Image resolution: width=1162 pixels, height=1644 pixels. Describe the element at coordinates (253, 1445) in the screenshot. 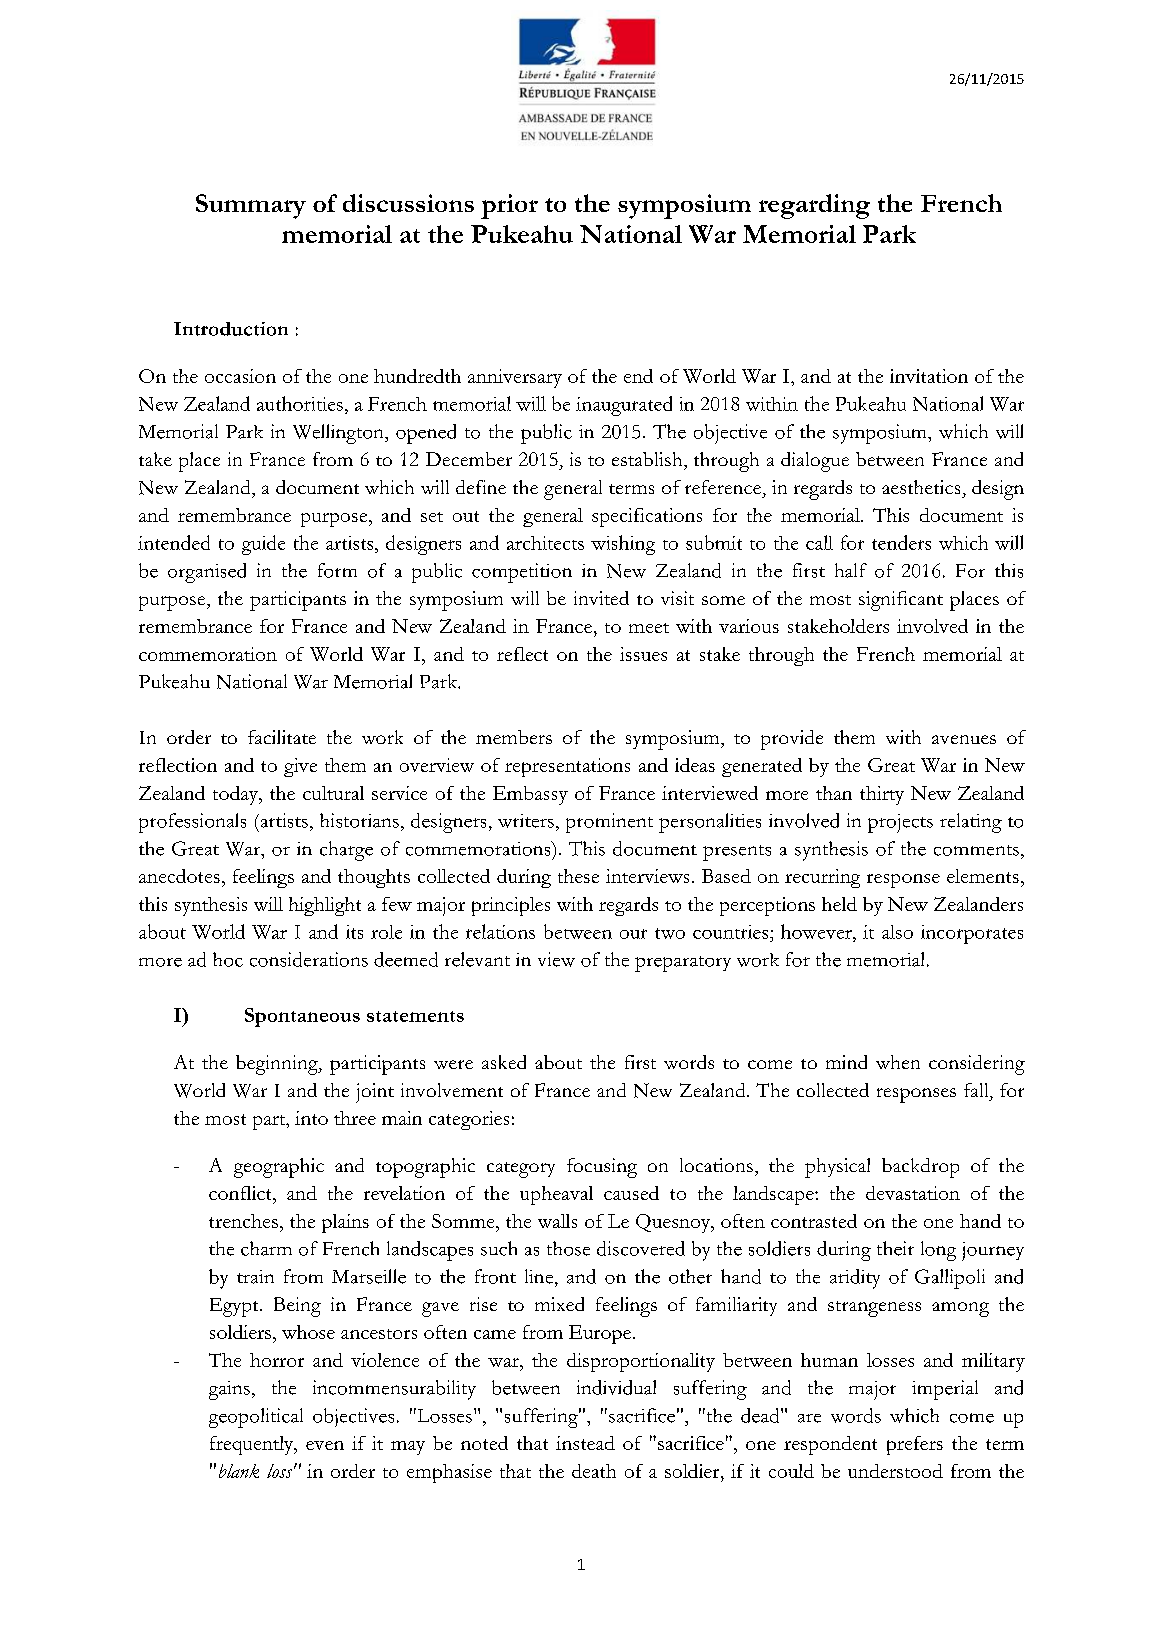

I see `frequently` at that location.
